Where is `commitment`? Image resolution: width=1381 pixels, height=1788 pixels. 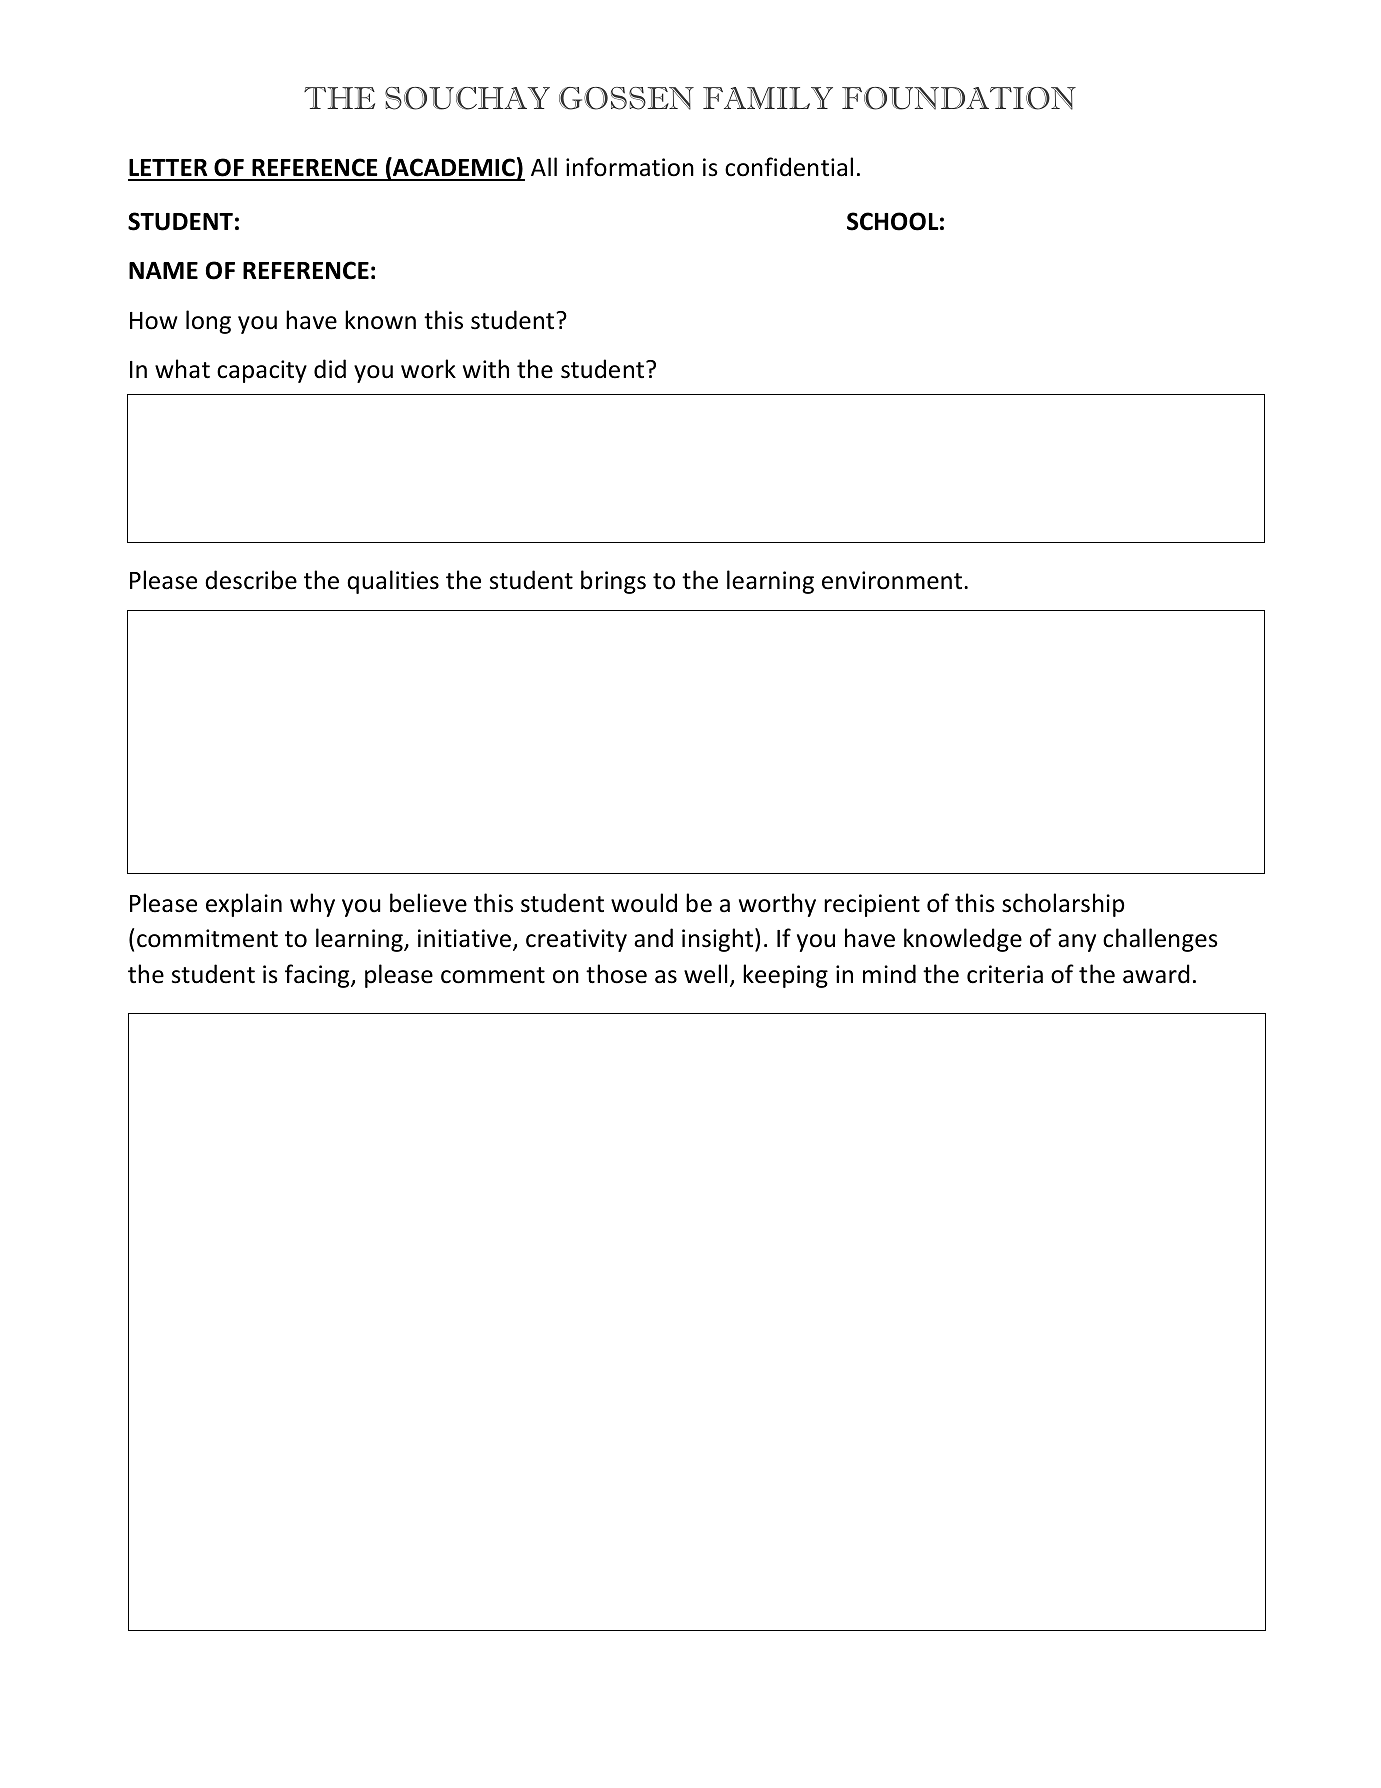
commitment is located at coordinates (207, 938).
